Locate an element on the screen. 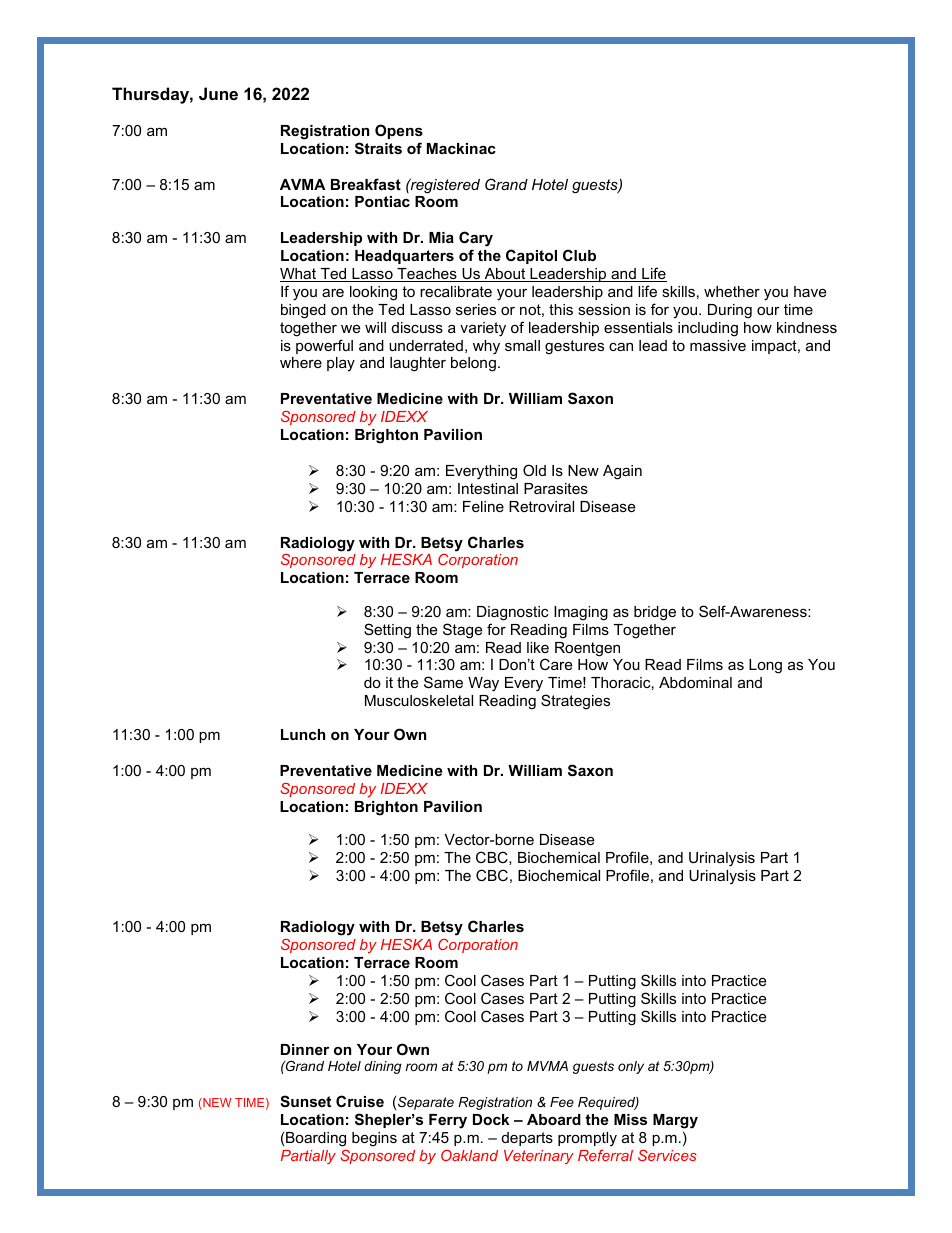  binged is located at coordinates (303, 311).
